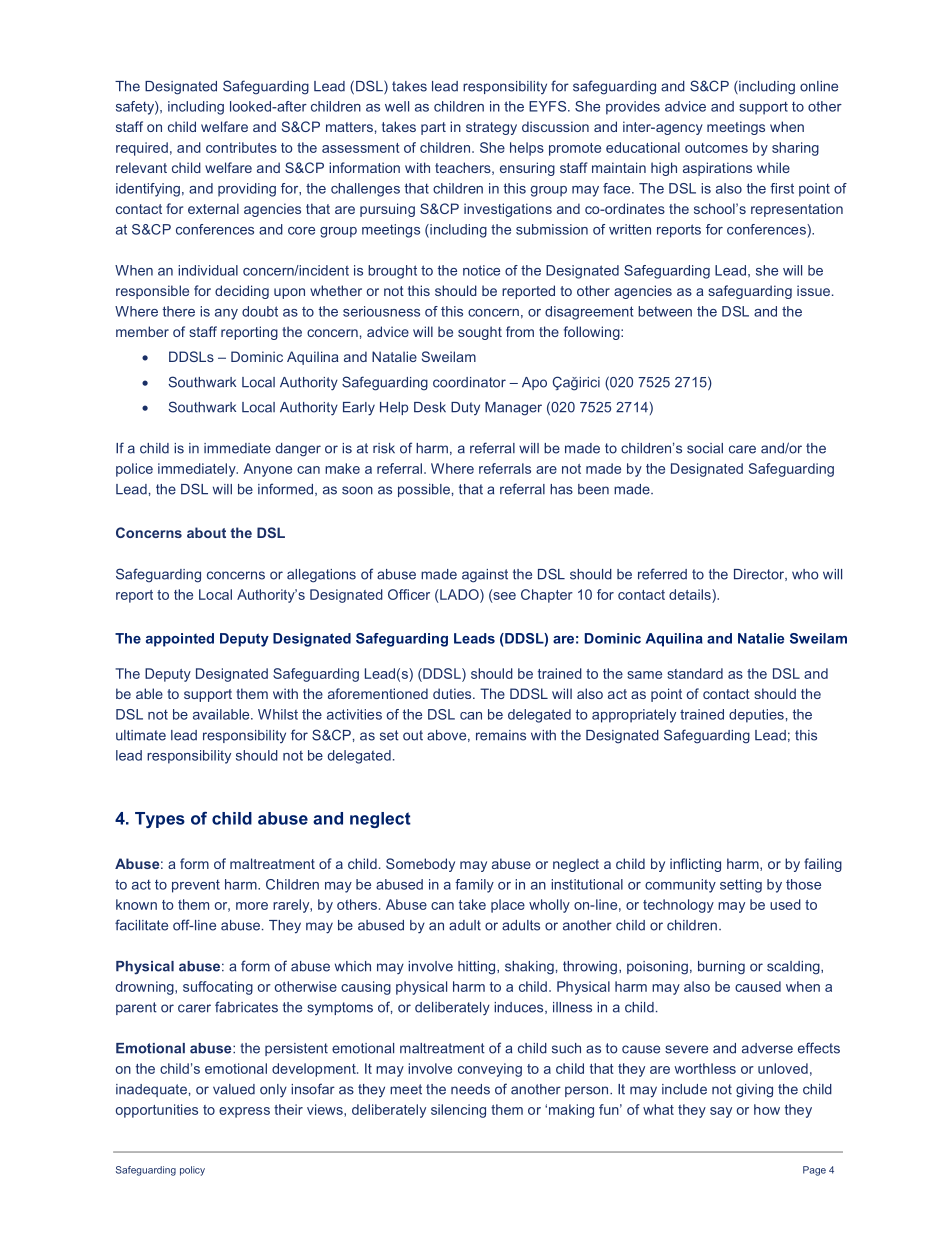 The width and height of the image is (952, 1233). I want to click on Whilst, so click(278, 714).
